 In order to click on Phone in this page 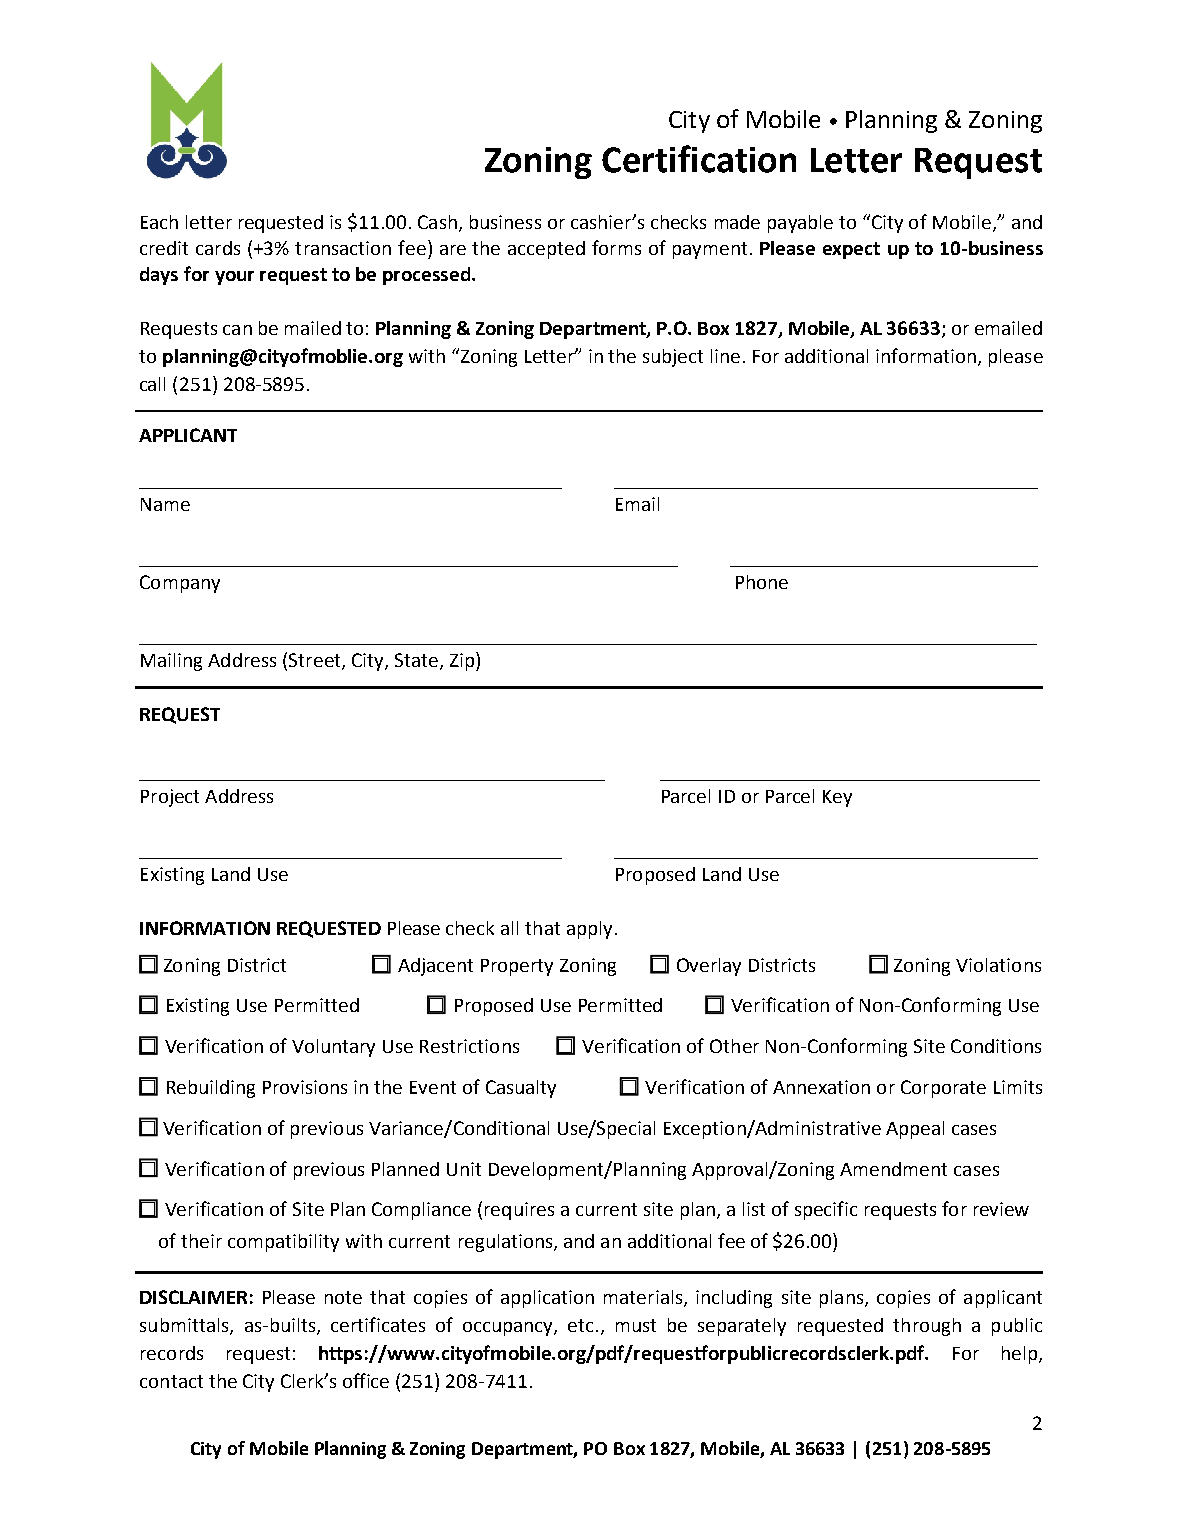, I will do `click(762, 582)`.
